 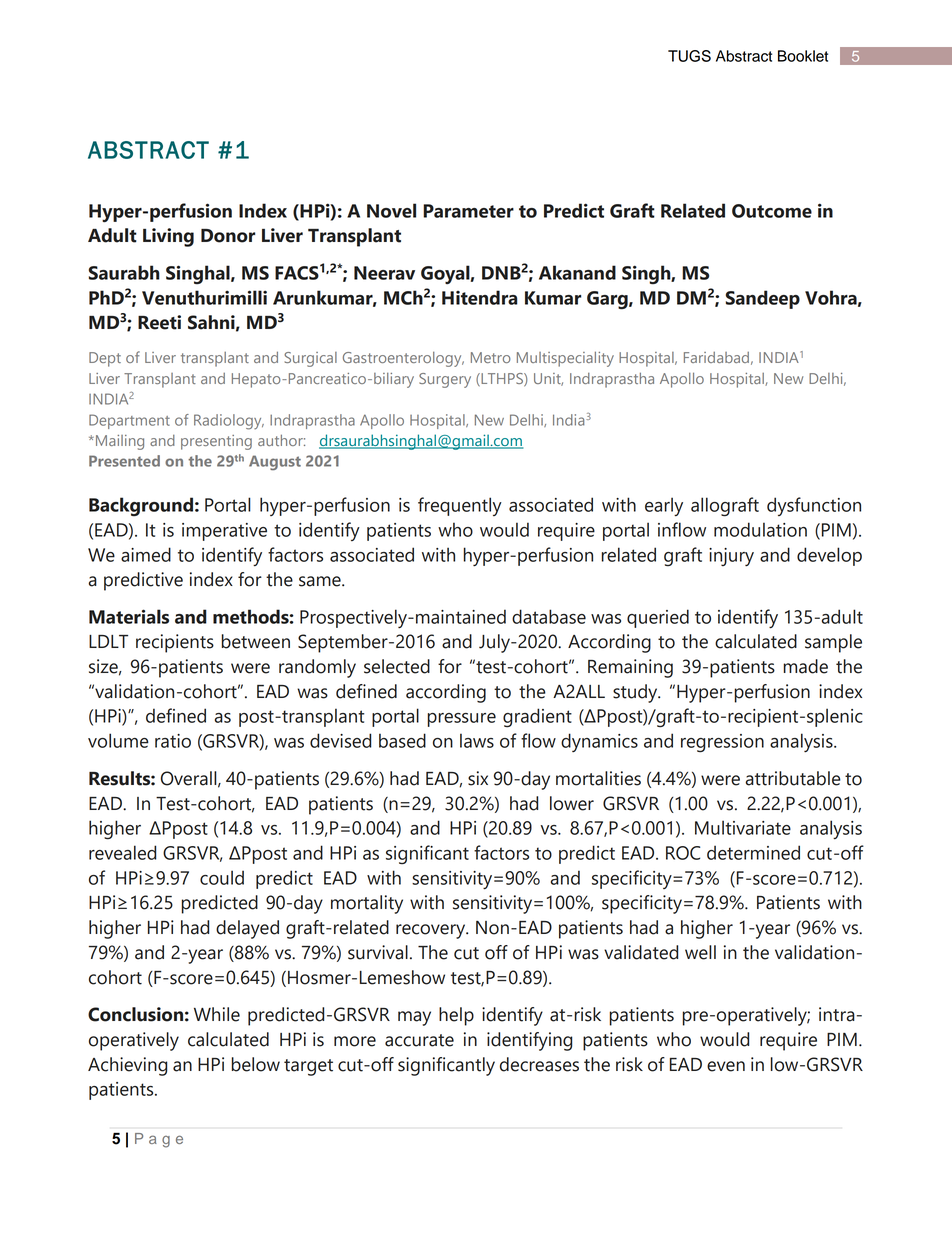 What do you see at coordinates (478, 778) in the screenshot?
I see `six` at bounding box center [478, 778].
